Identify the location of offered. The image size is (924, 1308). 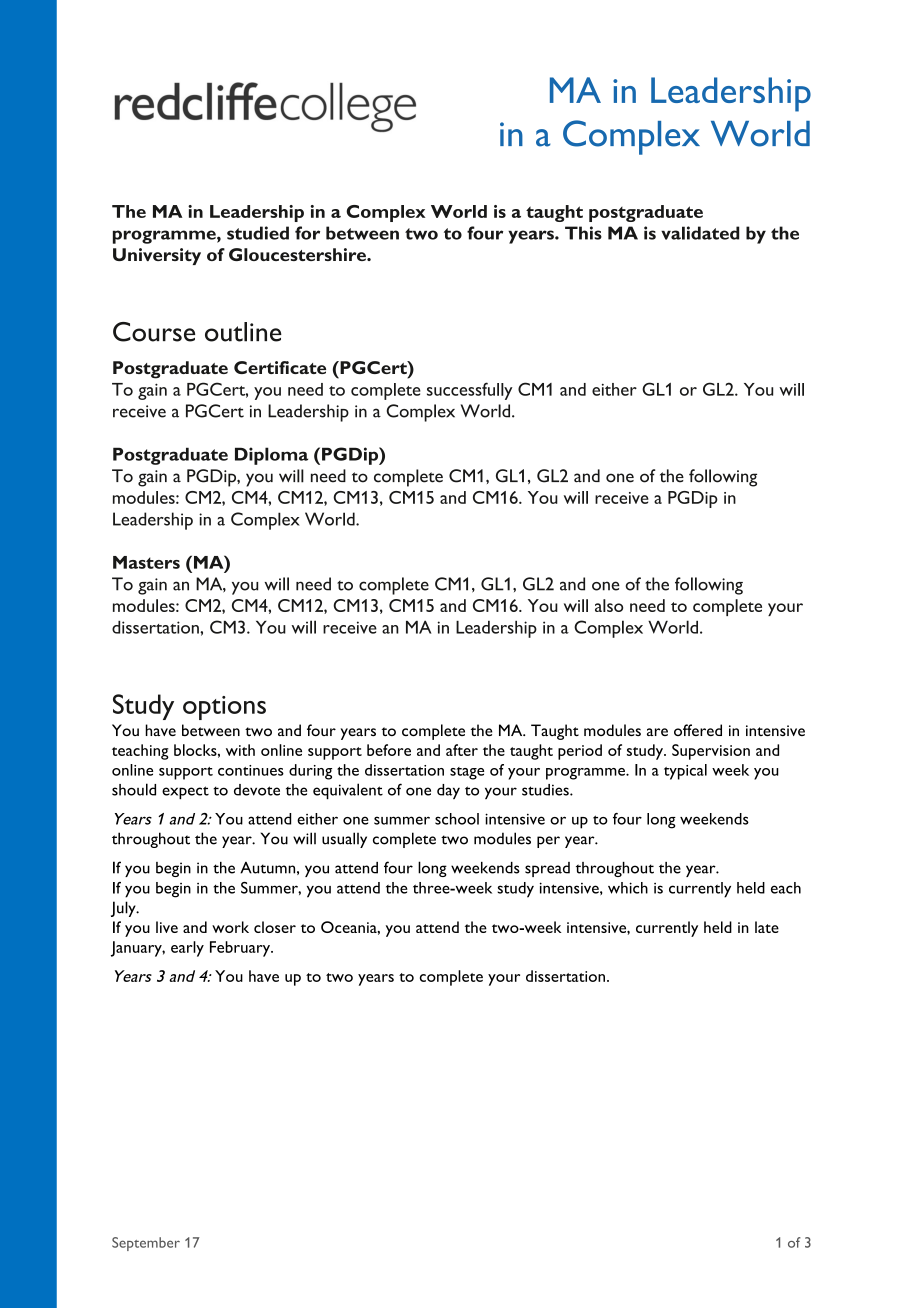
(698, 730).
